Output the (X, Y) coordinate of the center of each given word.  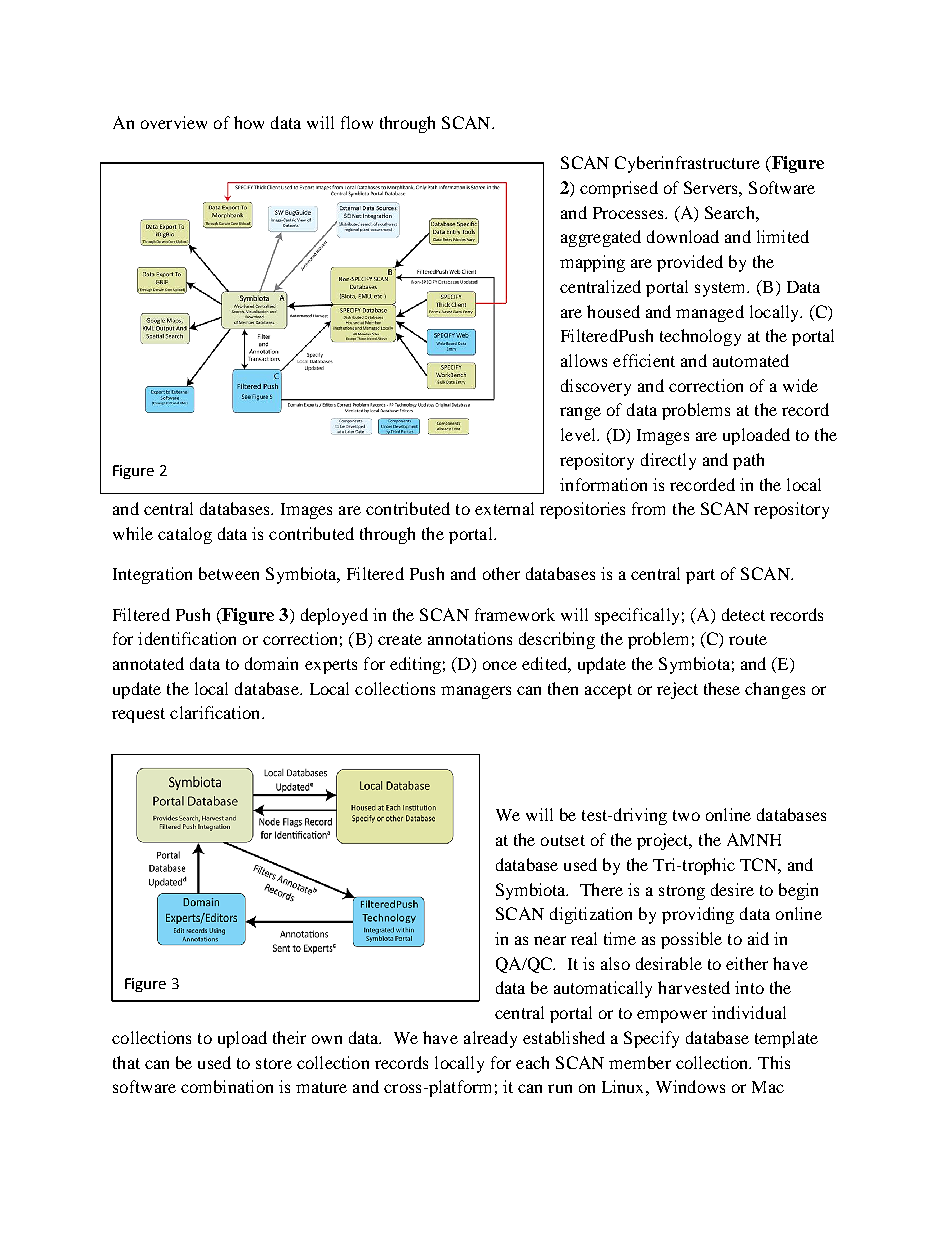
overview (174, 122)
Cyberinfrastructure (687, 164)
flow (357, 122)
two (686, 815)
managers (476, 692)
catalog (185, 535)
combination (227, 1086)
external (504, 508)
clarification (216, 712)
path (748, 461)
